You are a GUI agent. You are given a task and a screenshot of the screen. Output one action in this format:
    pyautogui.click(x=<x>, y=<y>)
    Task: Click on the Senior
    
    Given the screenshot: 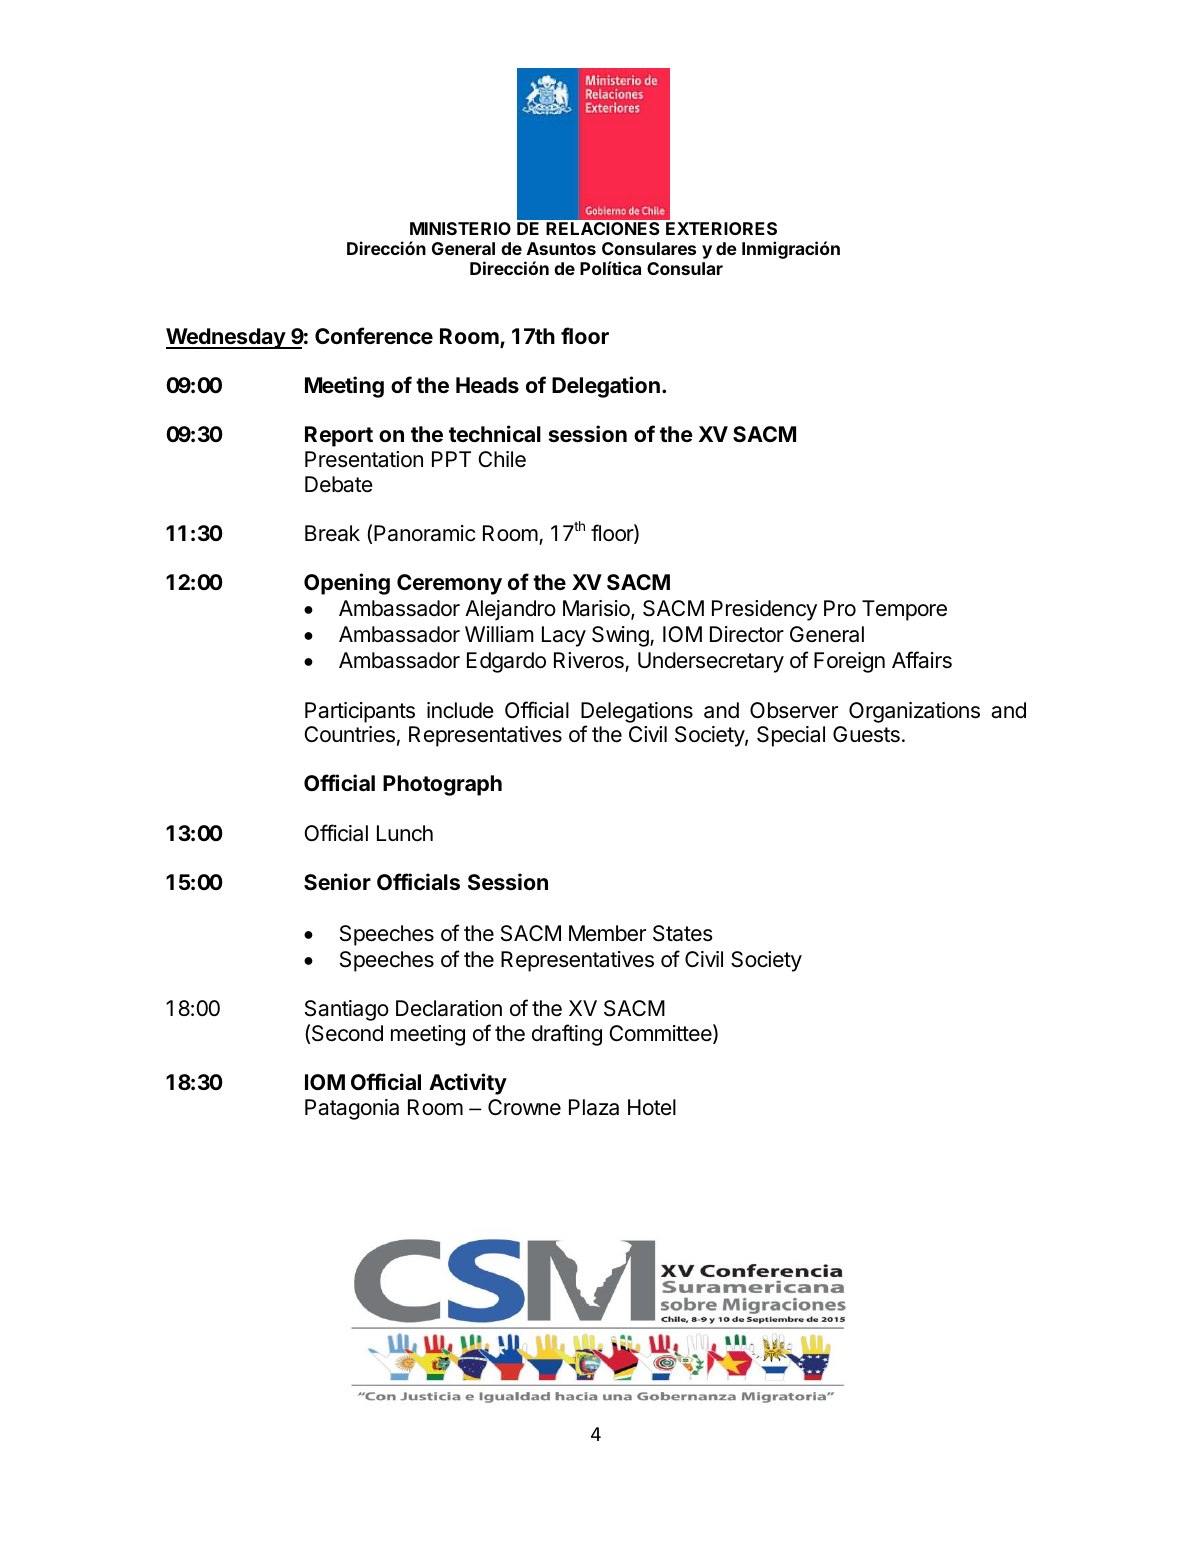 What is the action you would take?
    pyautogui.click(x=337, y=881)
